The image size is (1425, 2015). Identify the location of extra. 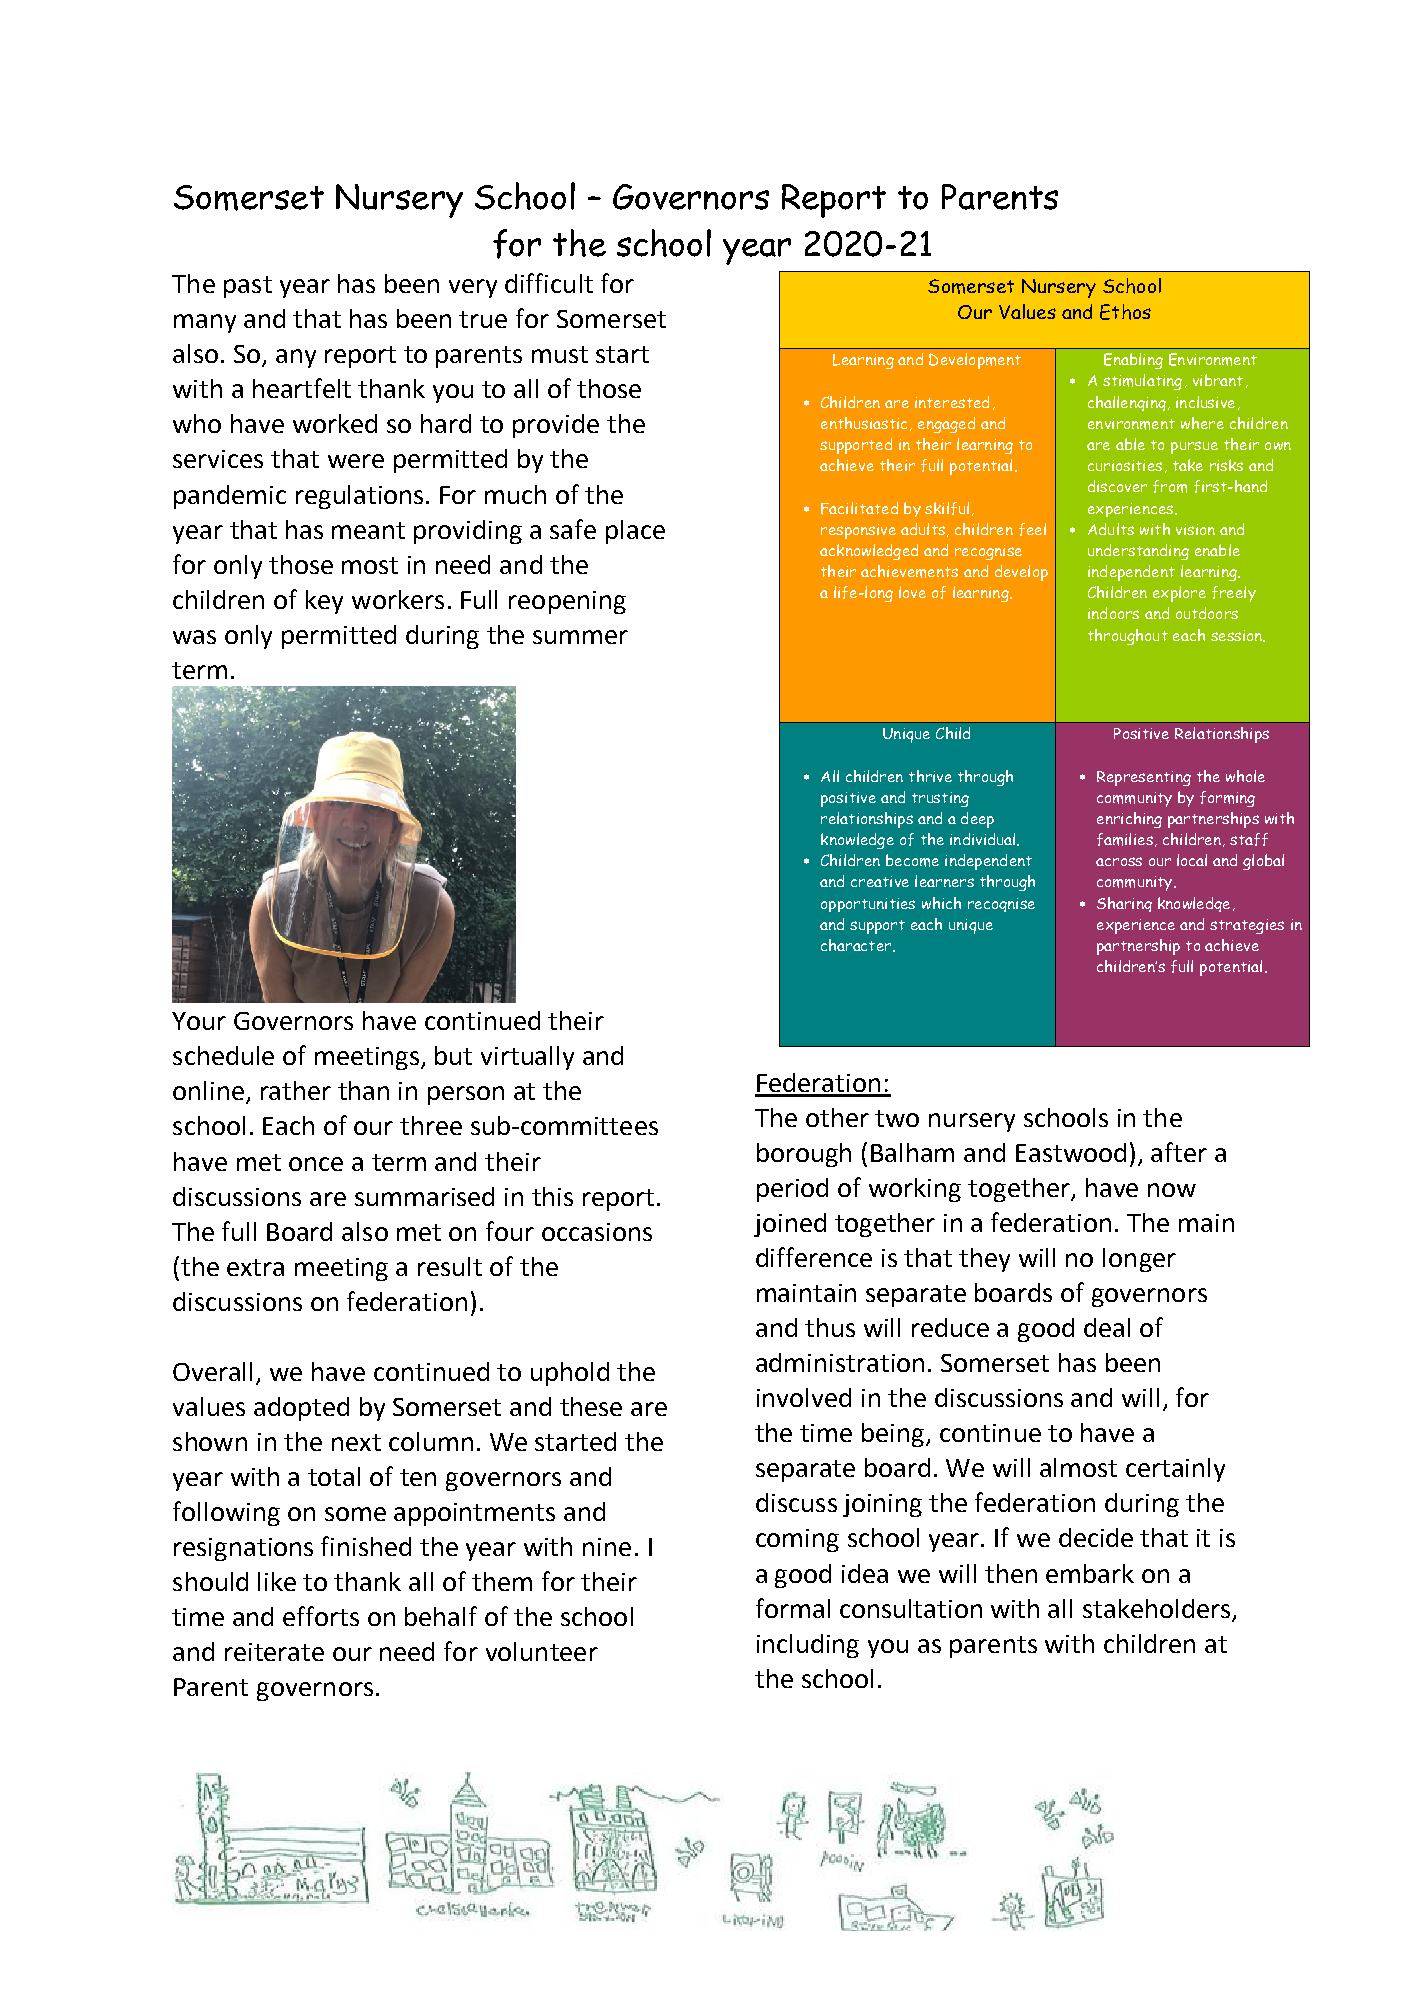
(255, 1267).
